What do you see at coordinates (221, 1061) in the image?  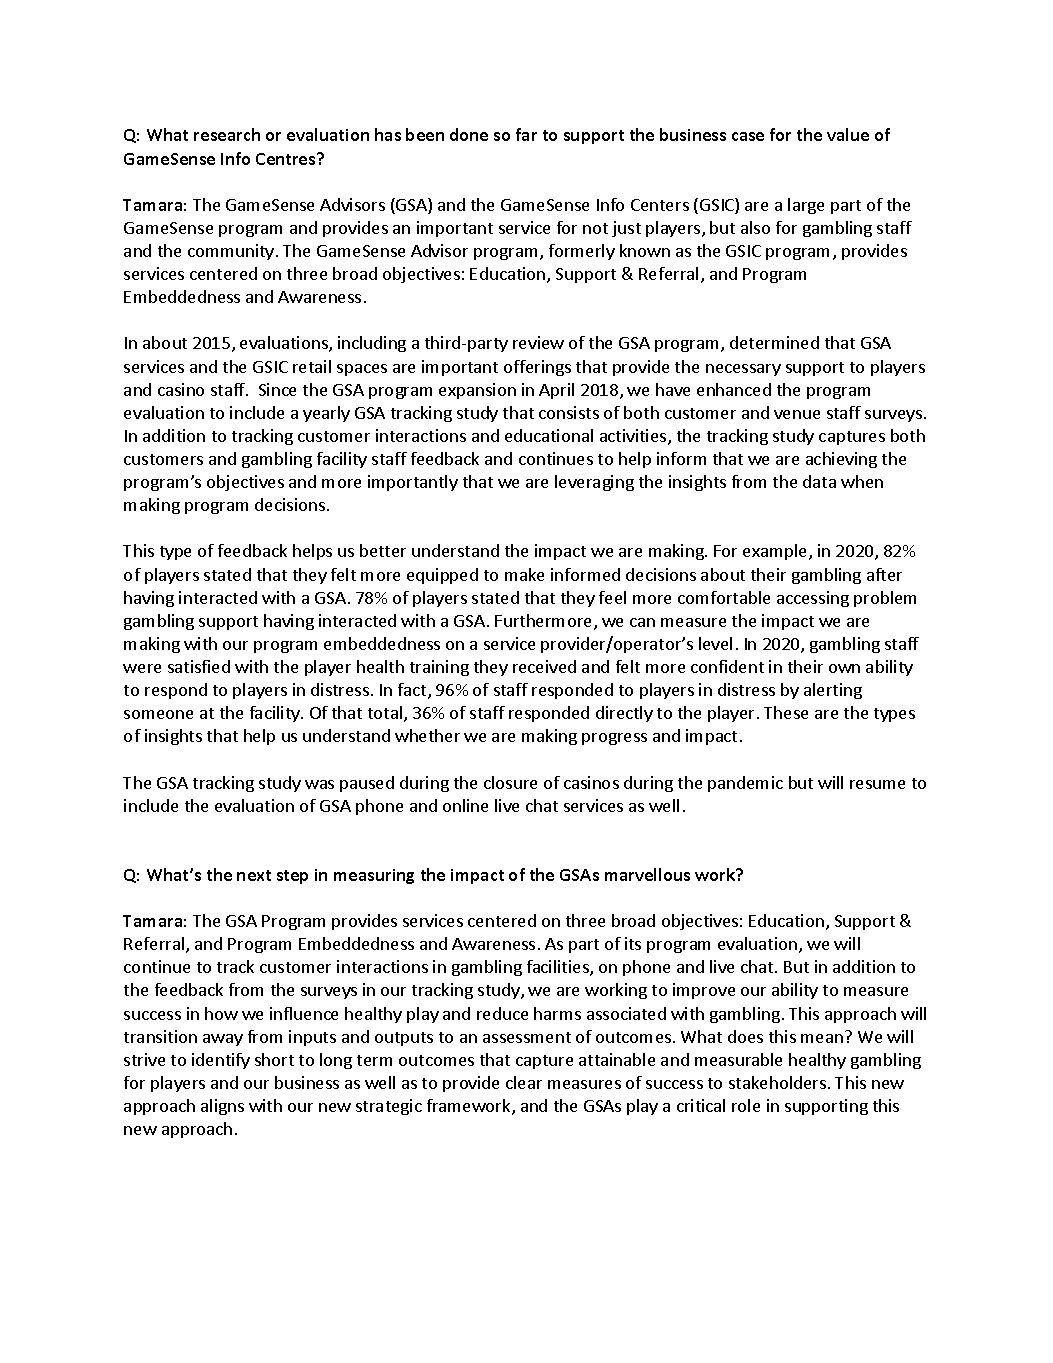 I see `identify` at bounding box center [221, 1061].
